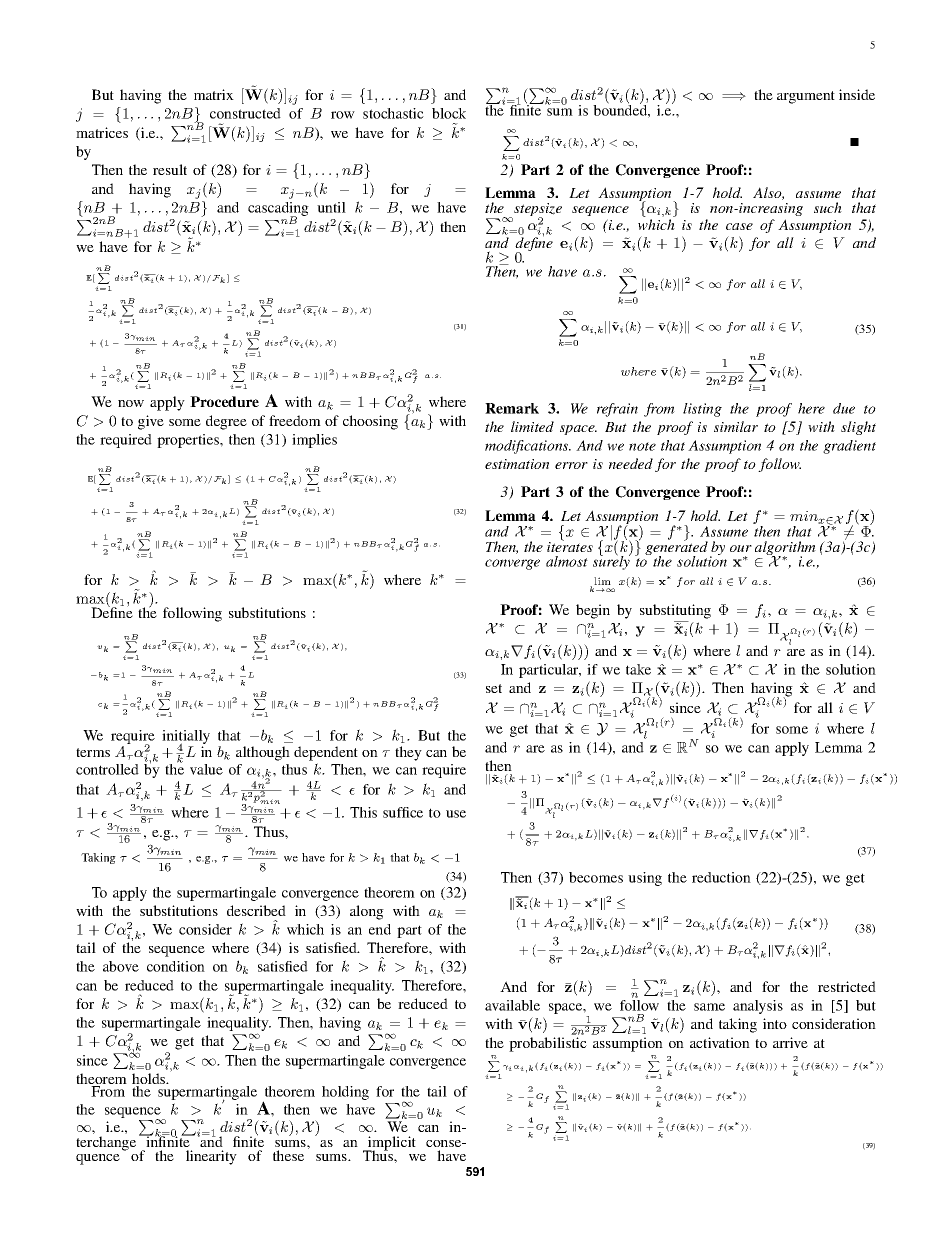 This screenshot has height=1233, width=952. What do you see at coordinates (456, 814) in the screenshot?
I see `use` at bounding box center [456, 814].
